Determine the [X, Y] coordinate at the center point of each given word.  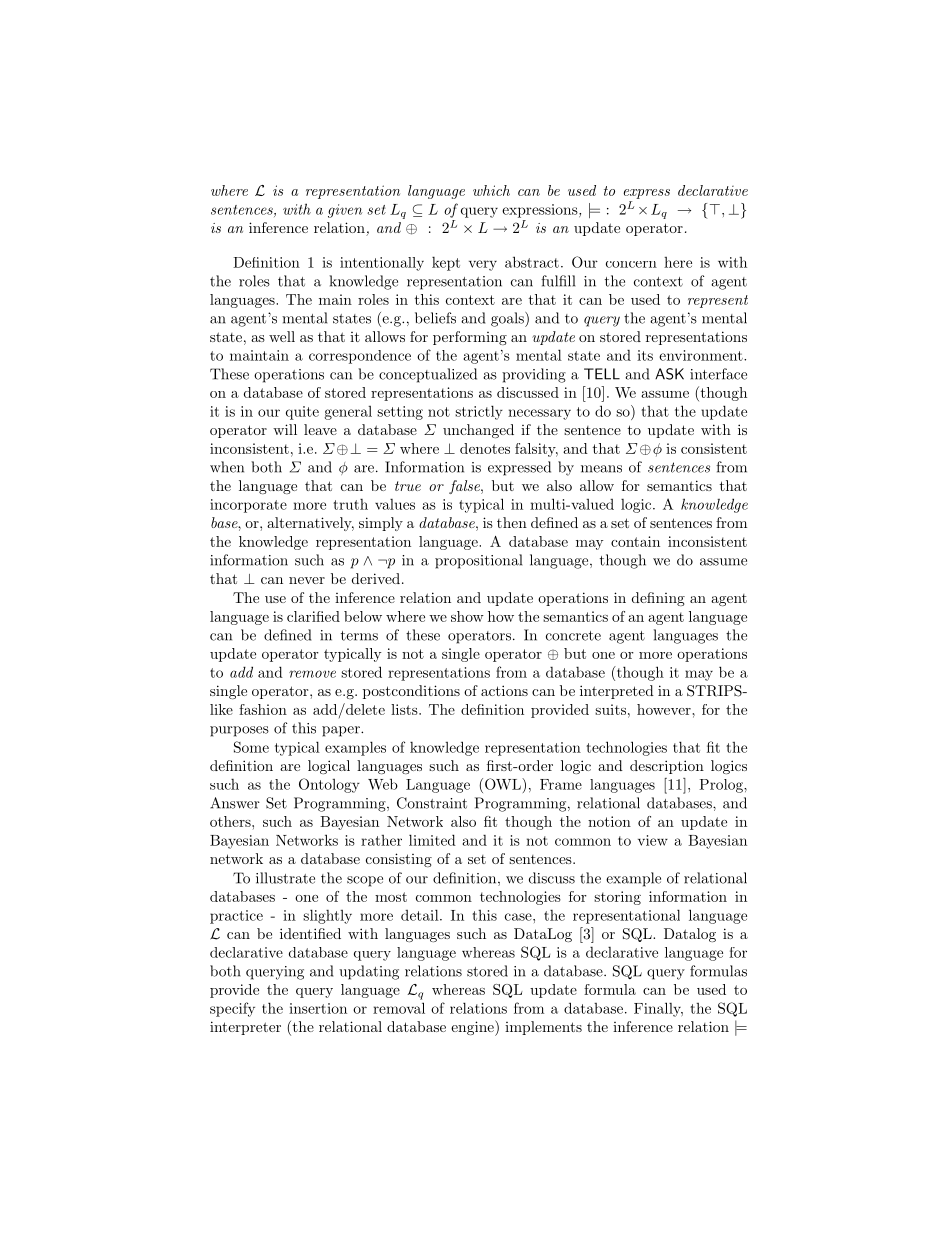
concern [631, 264]
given [345, 211]
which [491, 190]
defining [658, 599]
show [467, 616]
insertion [318, 1008]
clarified [313, 616]
